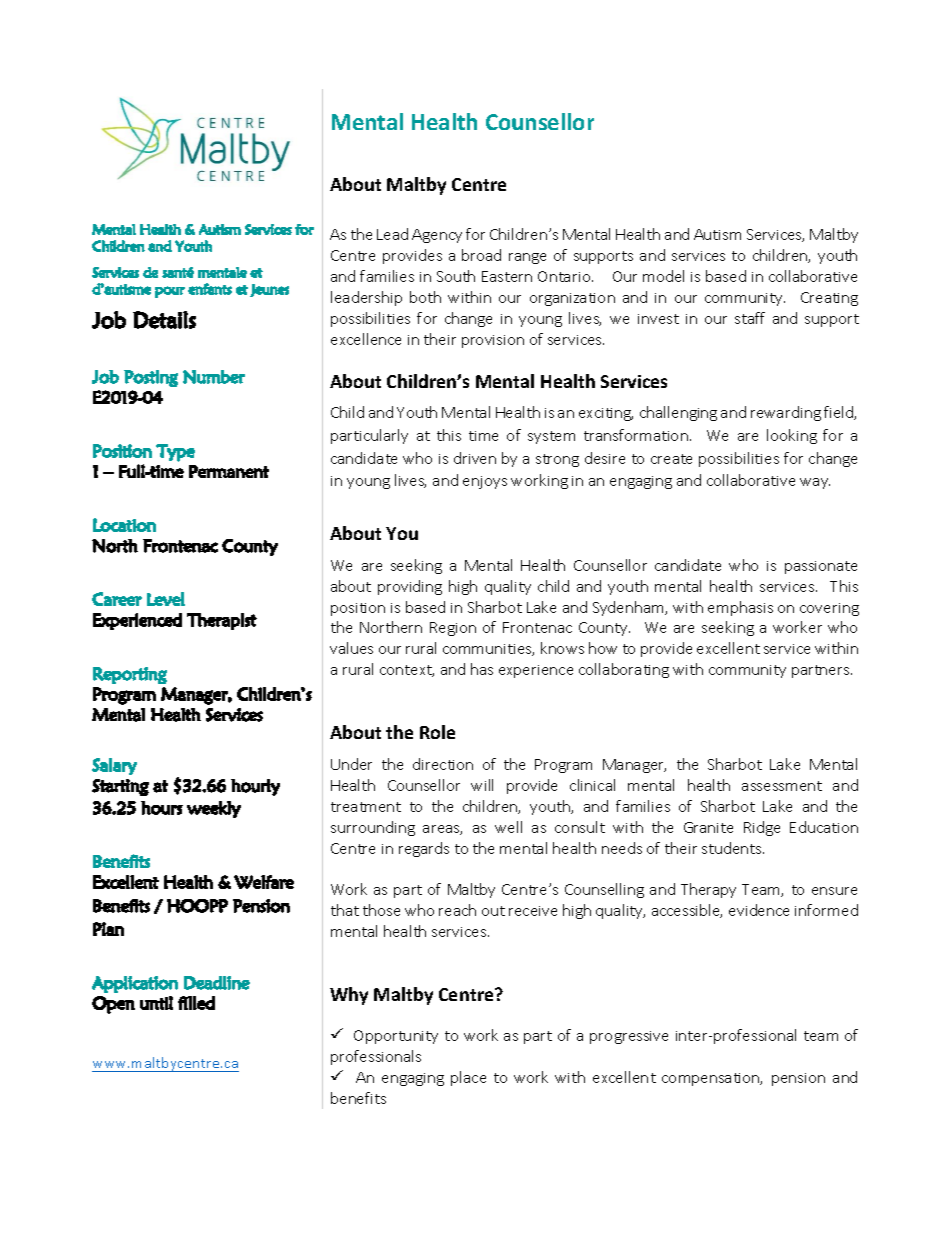  Describe the element at coordinates (166, 599) in the page. I see `Level` at that location.
